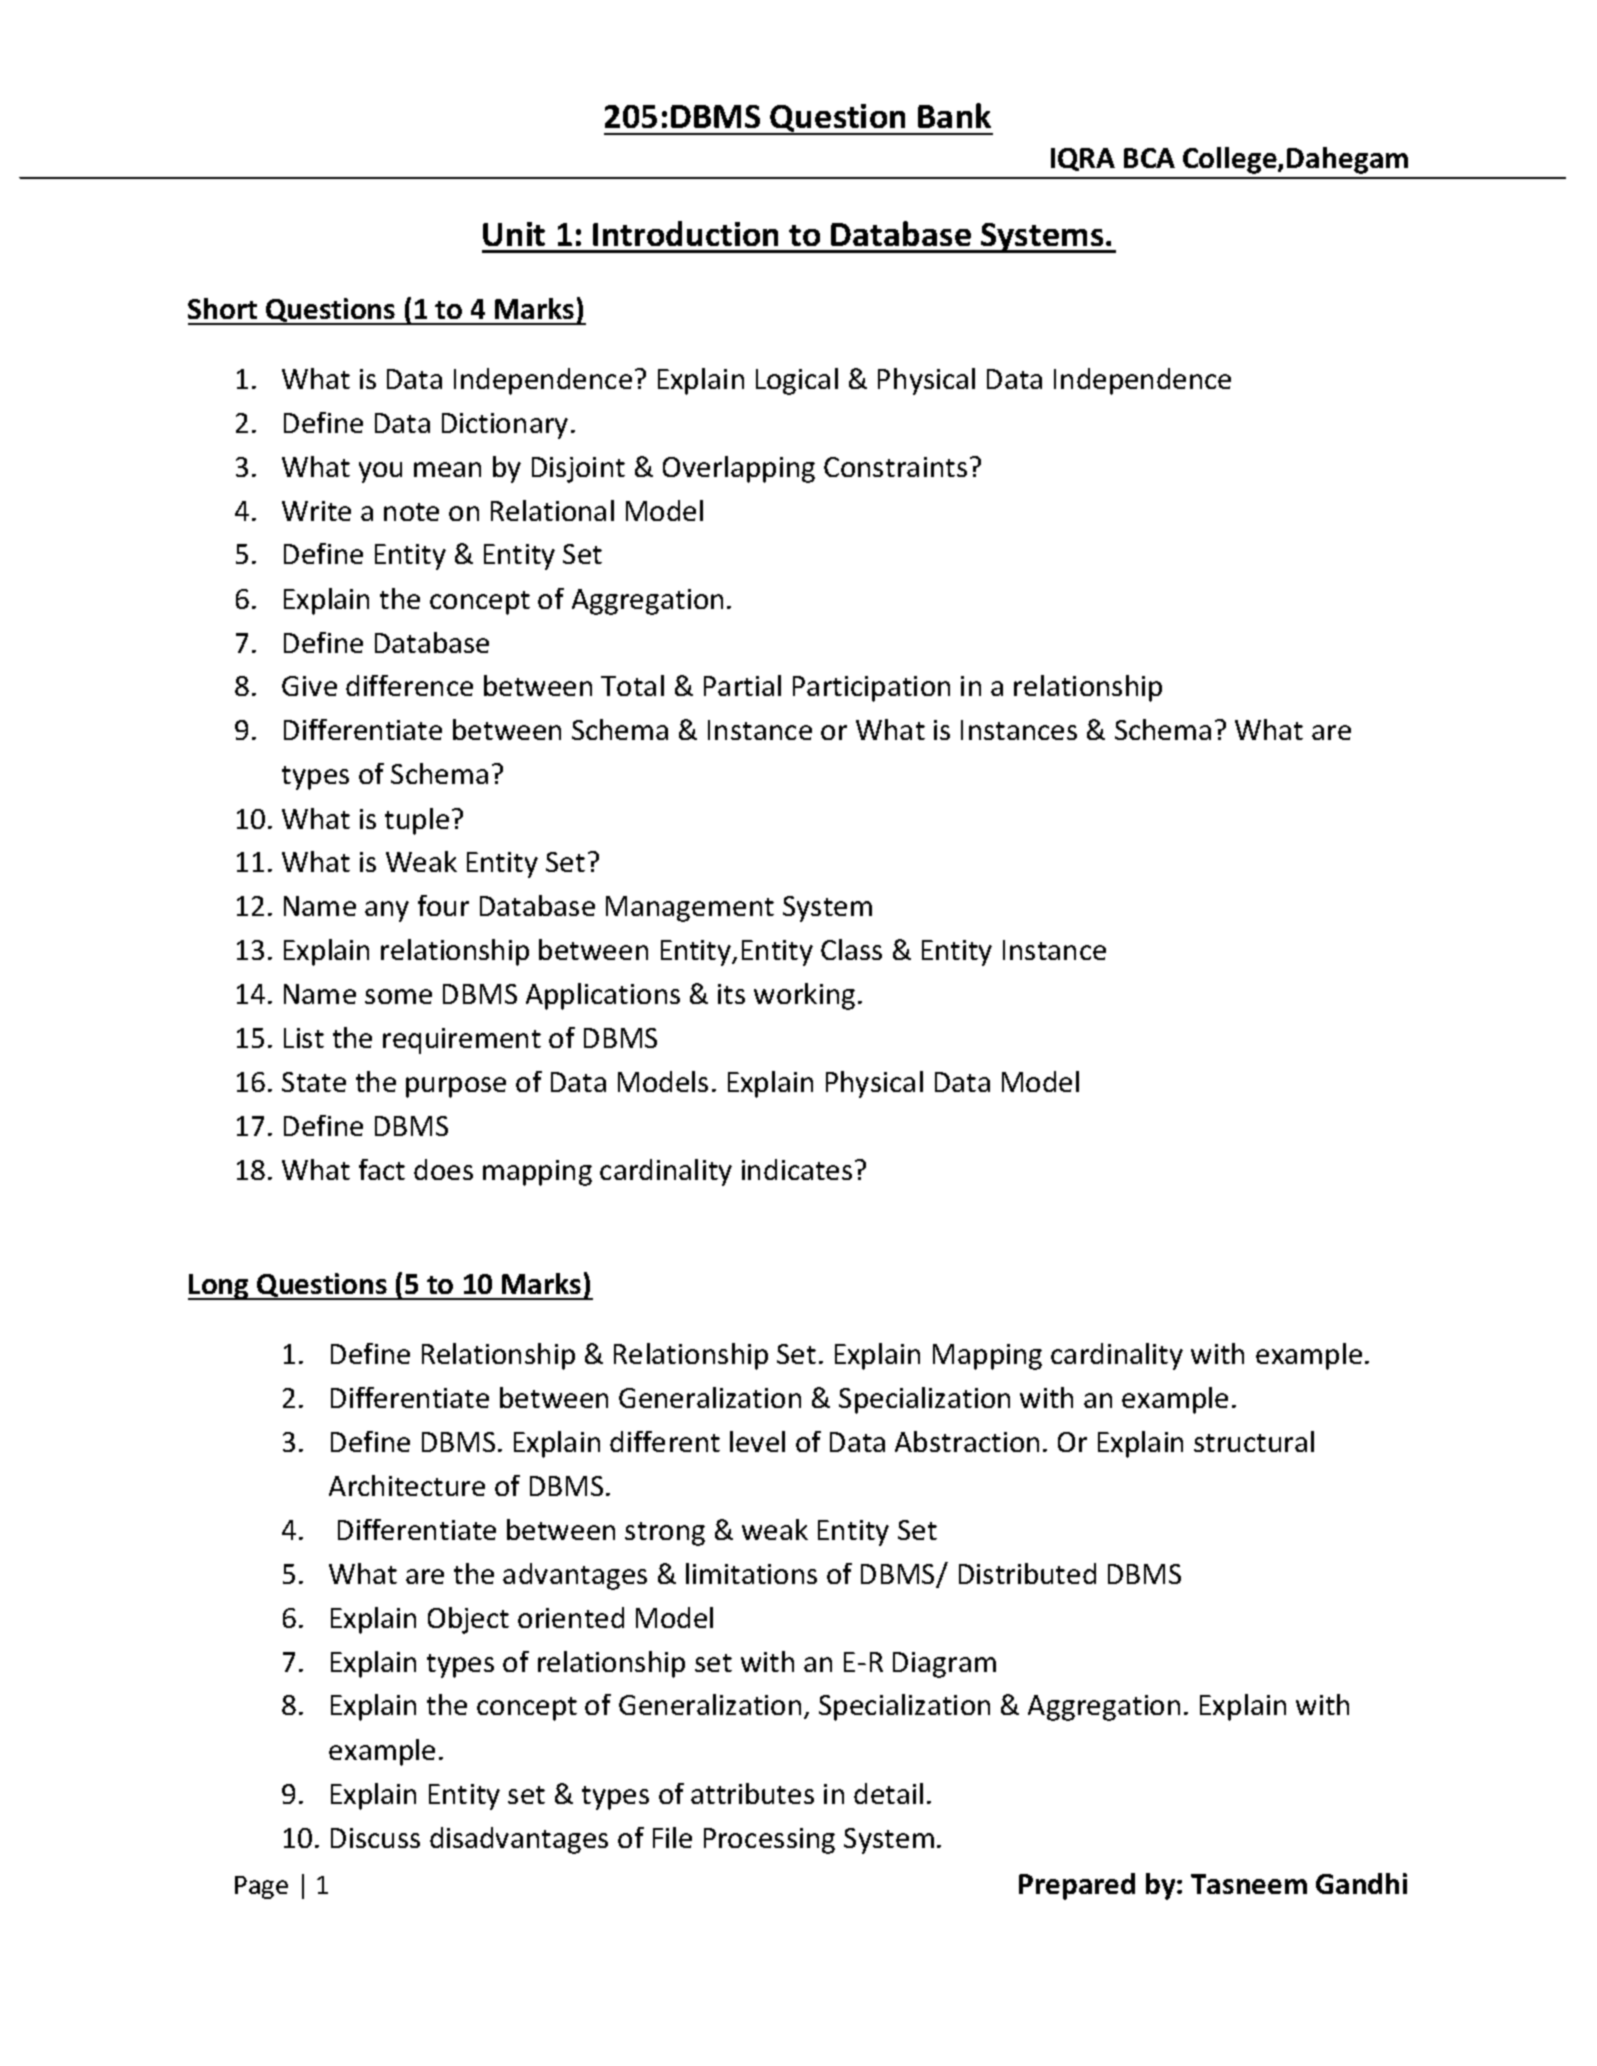  Describe the element at coordinates (407, 1485) in the image. I see `Architecture` at that location.
